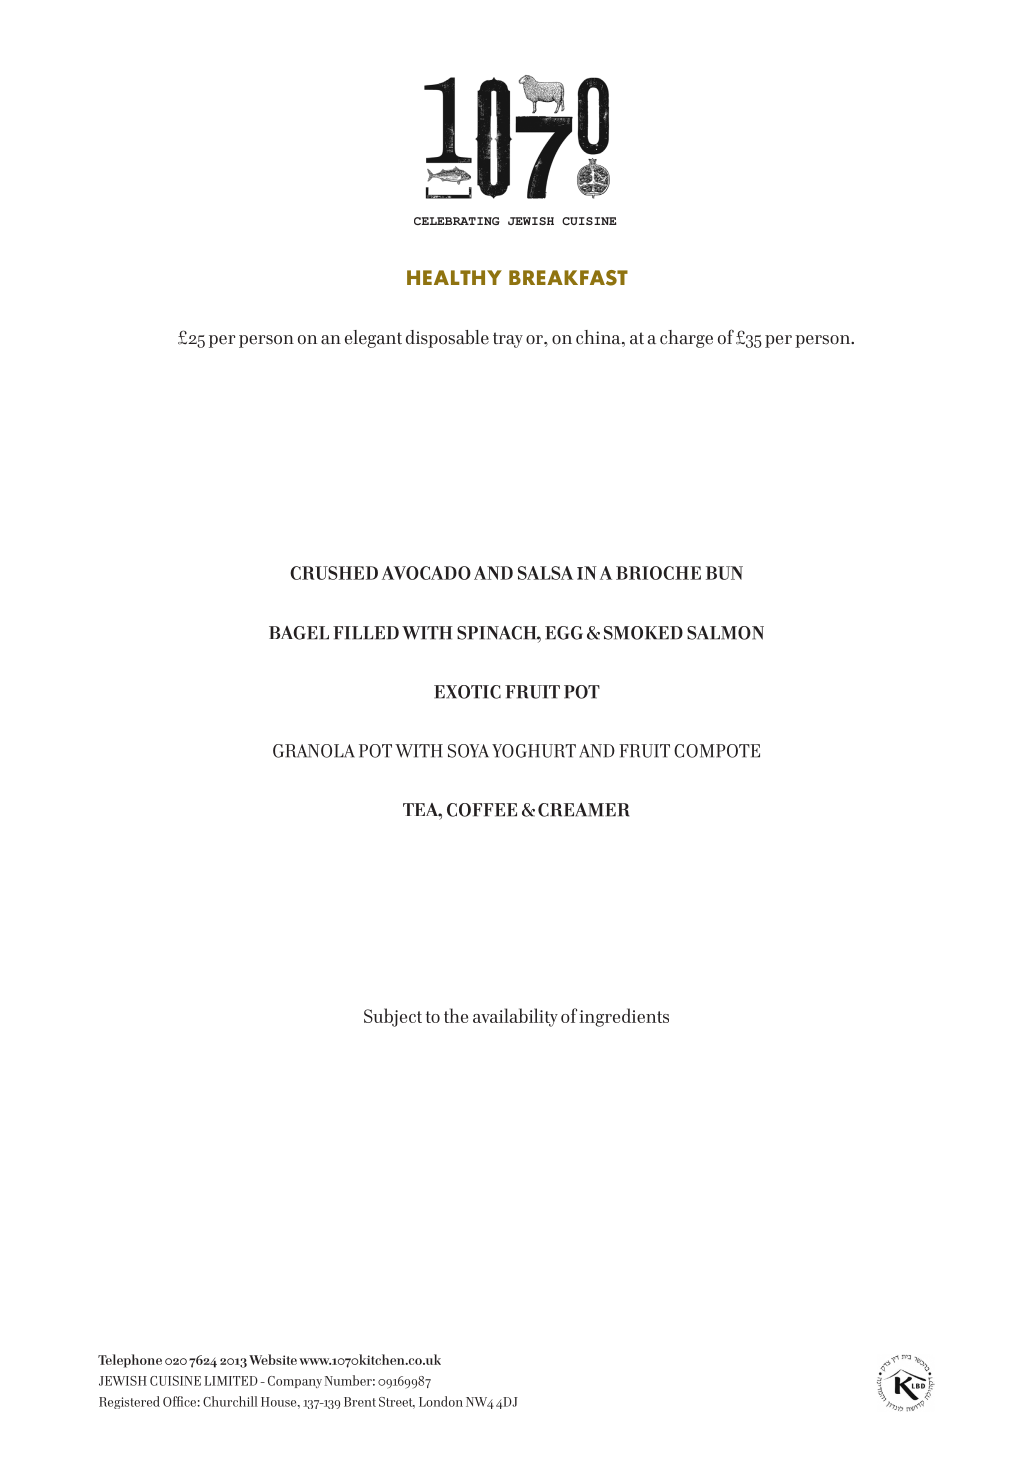 The image size is (1033, 1461). I want to click on disposable, so click(447, 339).
